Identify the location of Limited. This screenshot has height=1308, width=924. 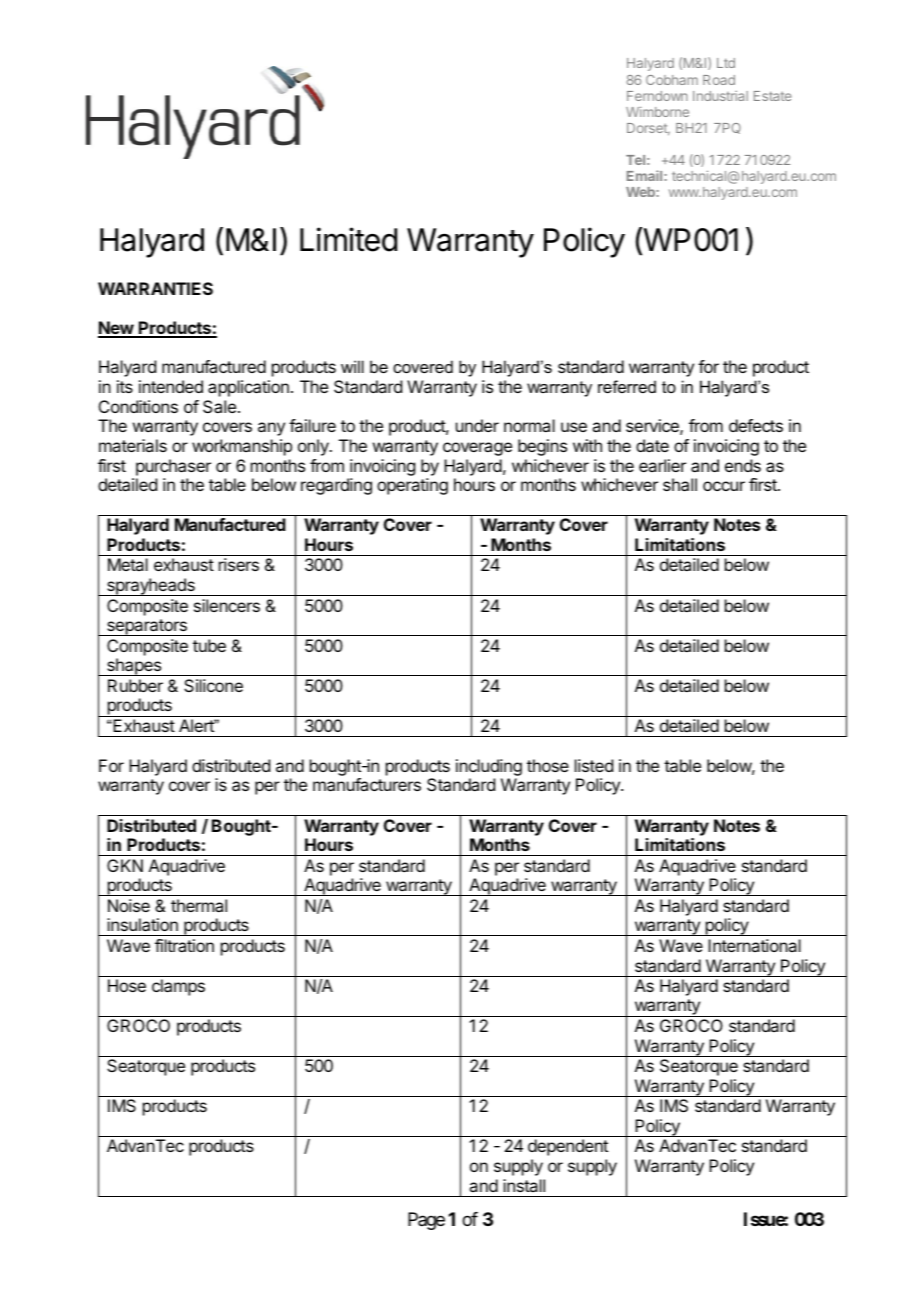
(348, 239).
